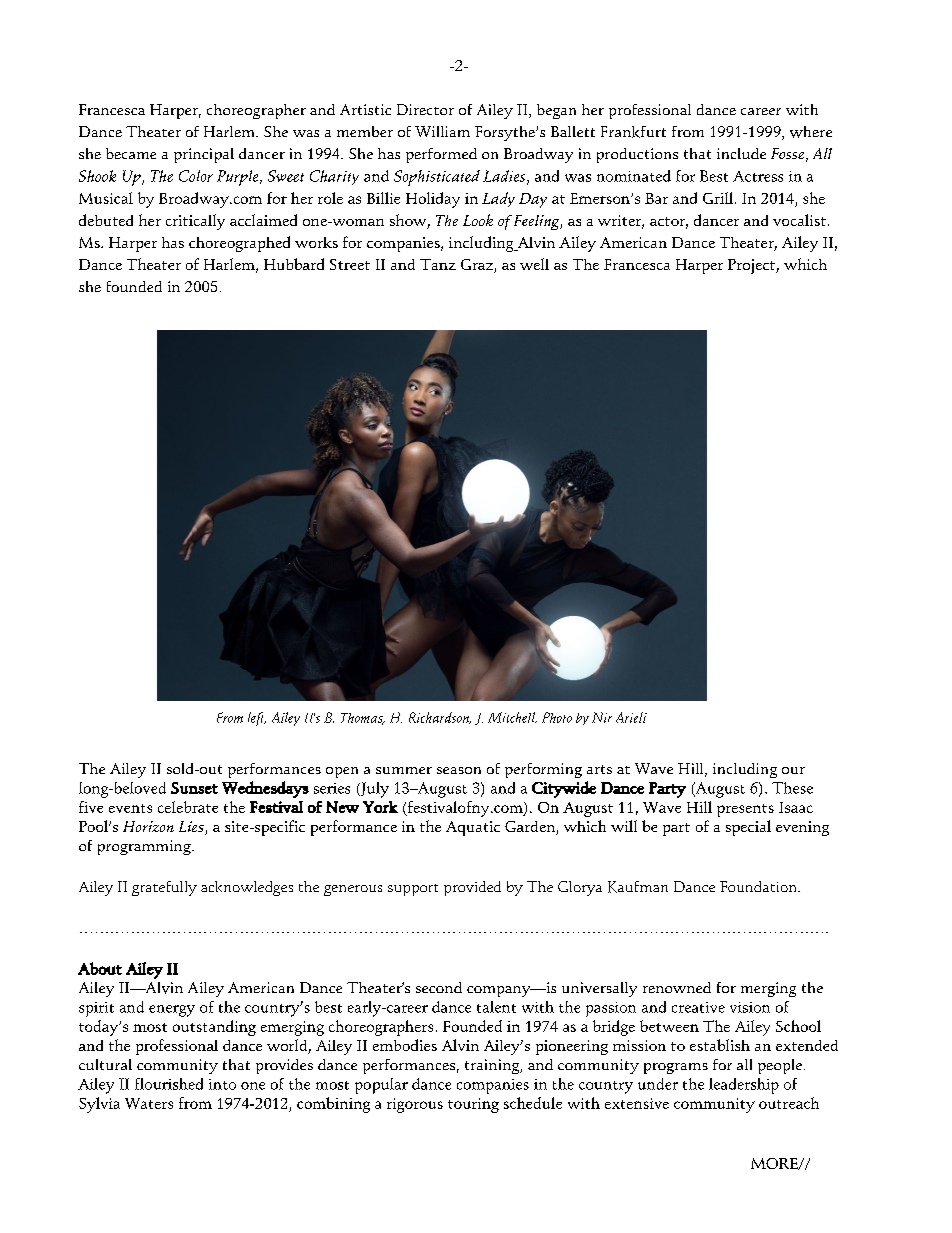  I want to click on Nir, so click(602, 717).
